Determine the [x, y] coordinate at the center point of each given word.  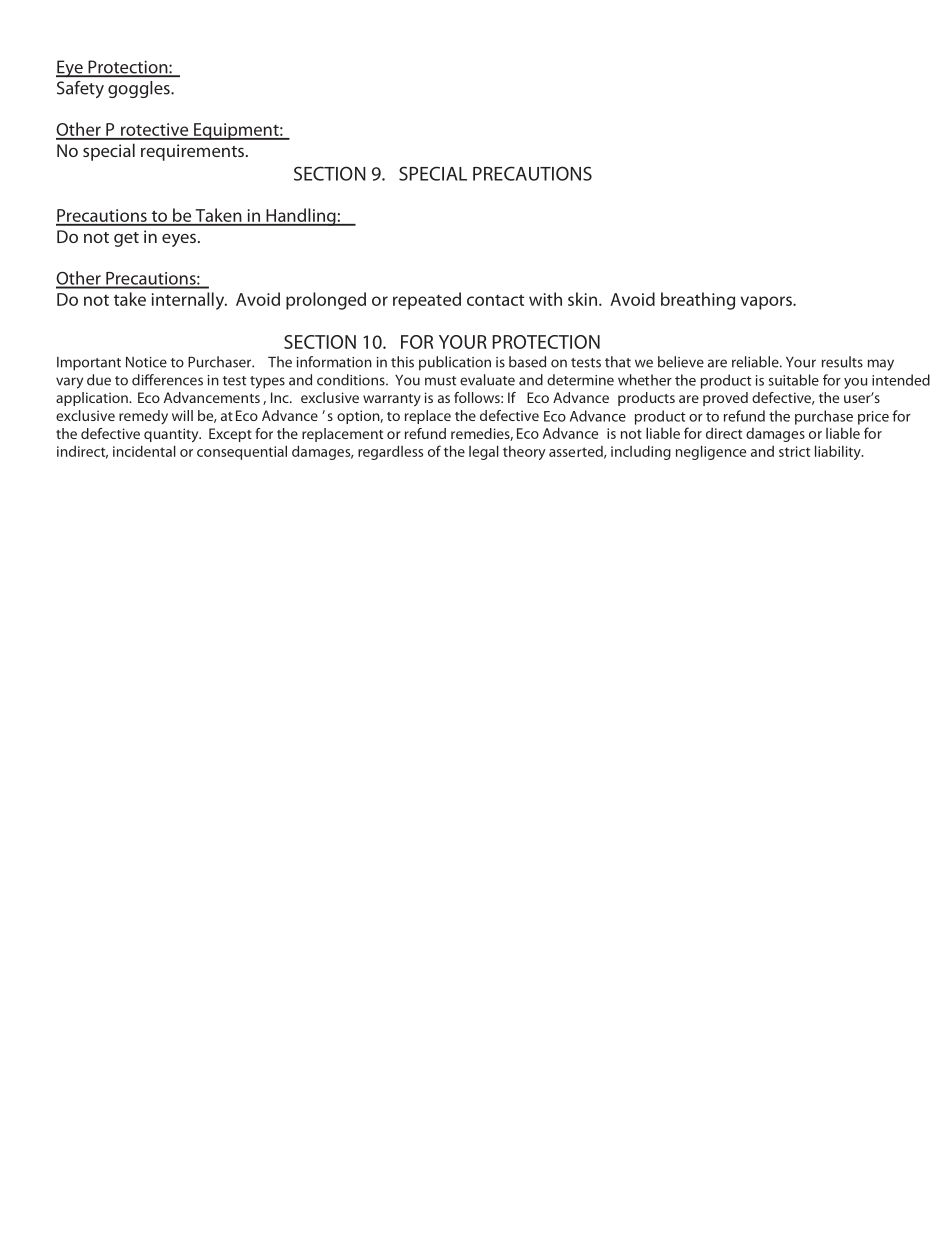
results [842, 362]
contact [495, 300]
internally [189, 301]
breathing [698, 301]
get [126, 239]
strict [794, 451]
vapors [767, 303]
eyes [179, 240]
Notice [146, 362]
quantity [172, 435]
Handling [301, 217]
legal [484, 452]
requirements [192, 152]
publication [455, 363]
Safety [80, 89]
